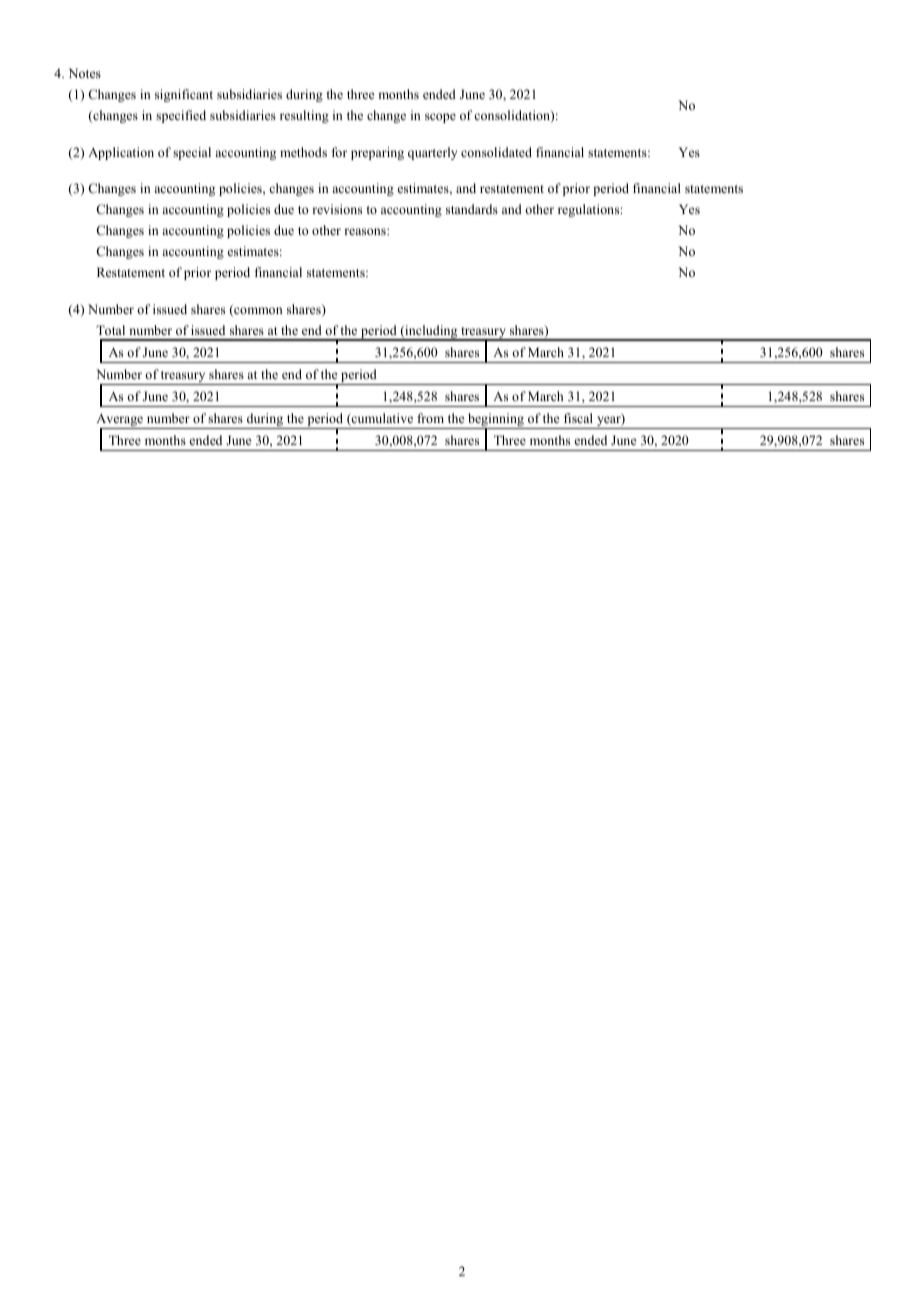 This page has height=1308, width=924. What do you see at coordinates (304, 116) in the page?
I see `resulting` at bounding box center [304, 116].
